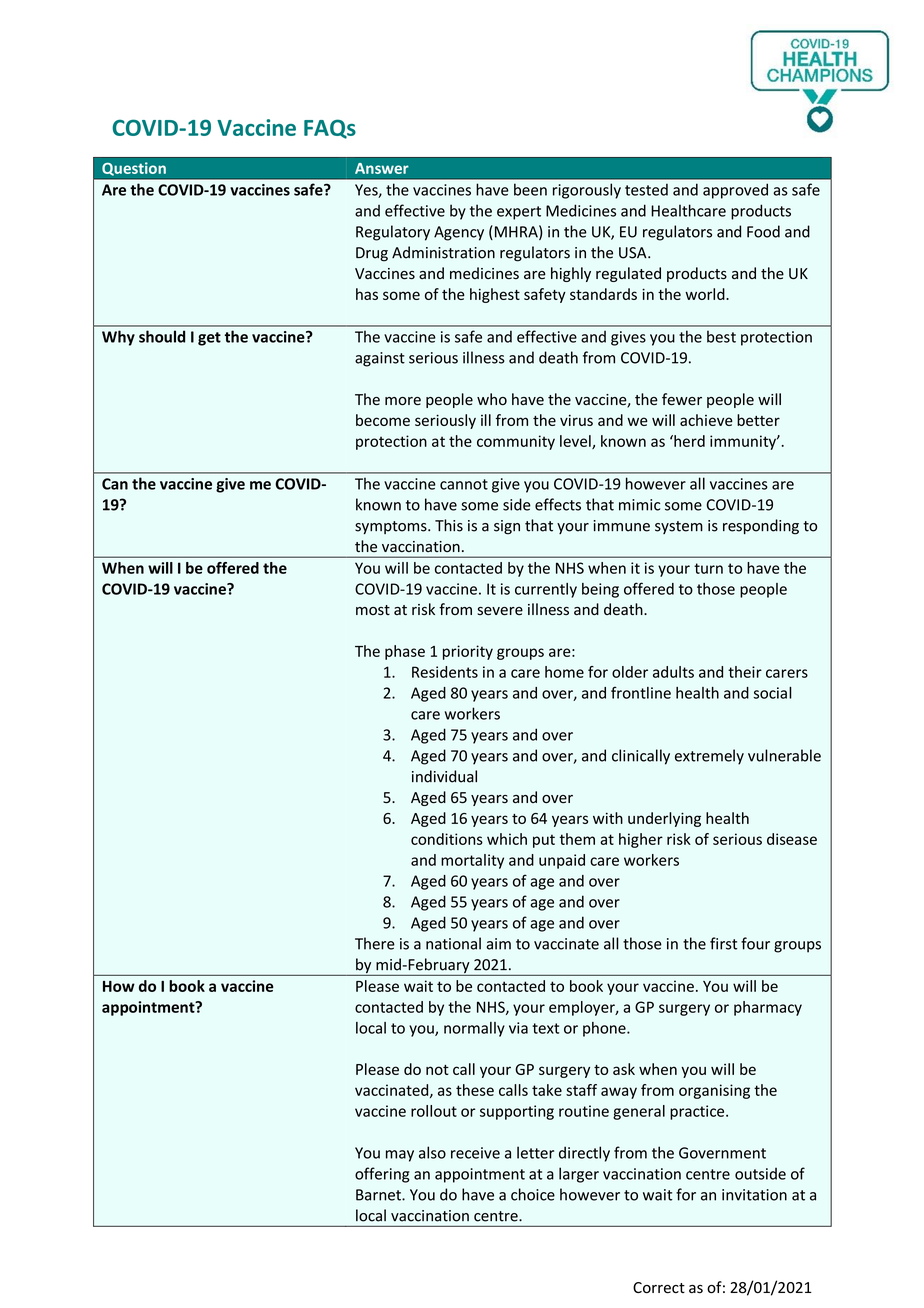  I want to click on Agency, so click(459, 233).
